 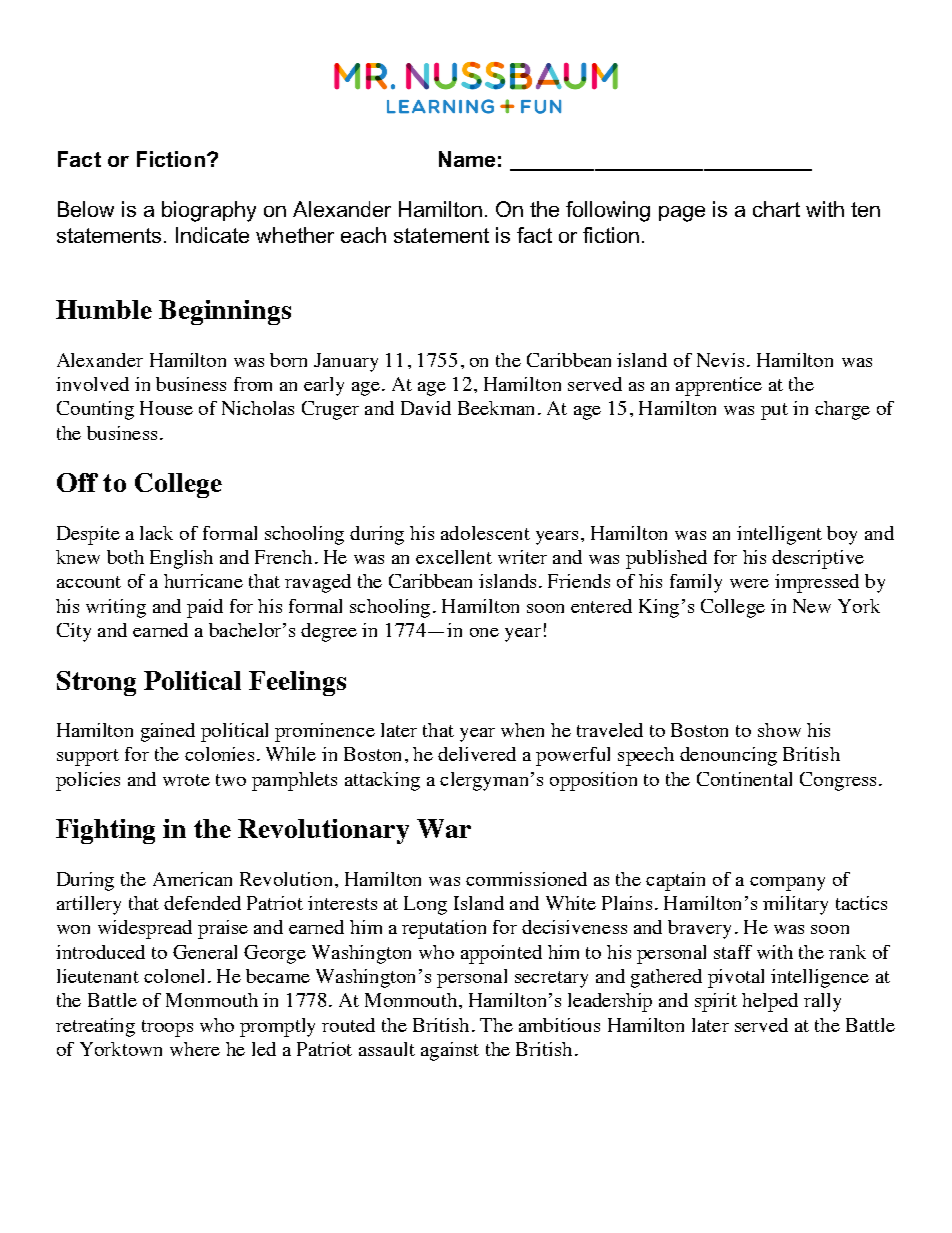 I want to click on against, so click(x=450, y=1051).
